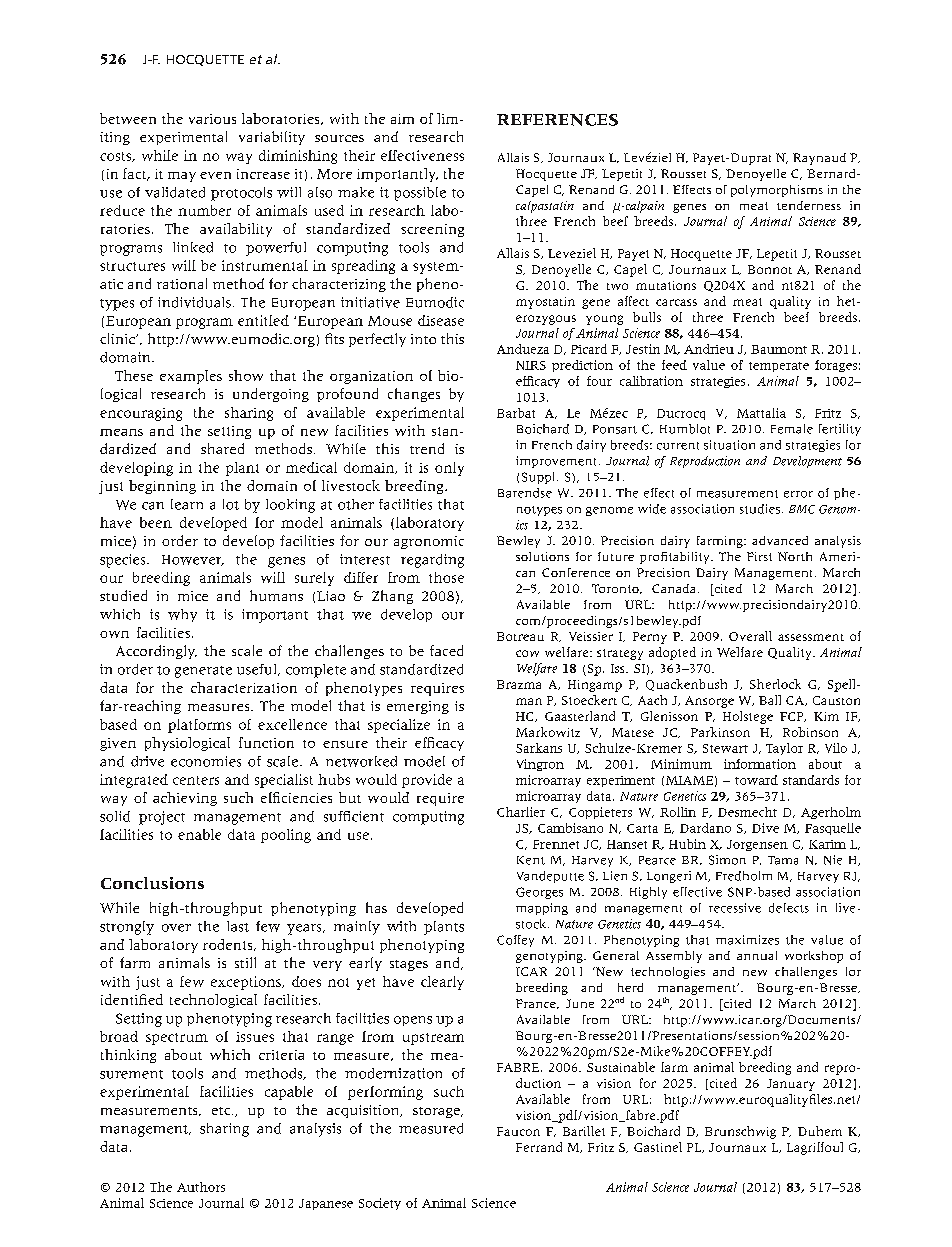  Describe the element at coordinates (215, 175) in the image. I see `even` at that location.
